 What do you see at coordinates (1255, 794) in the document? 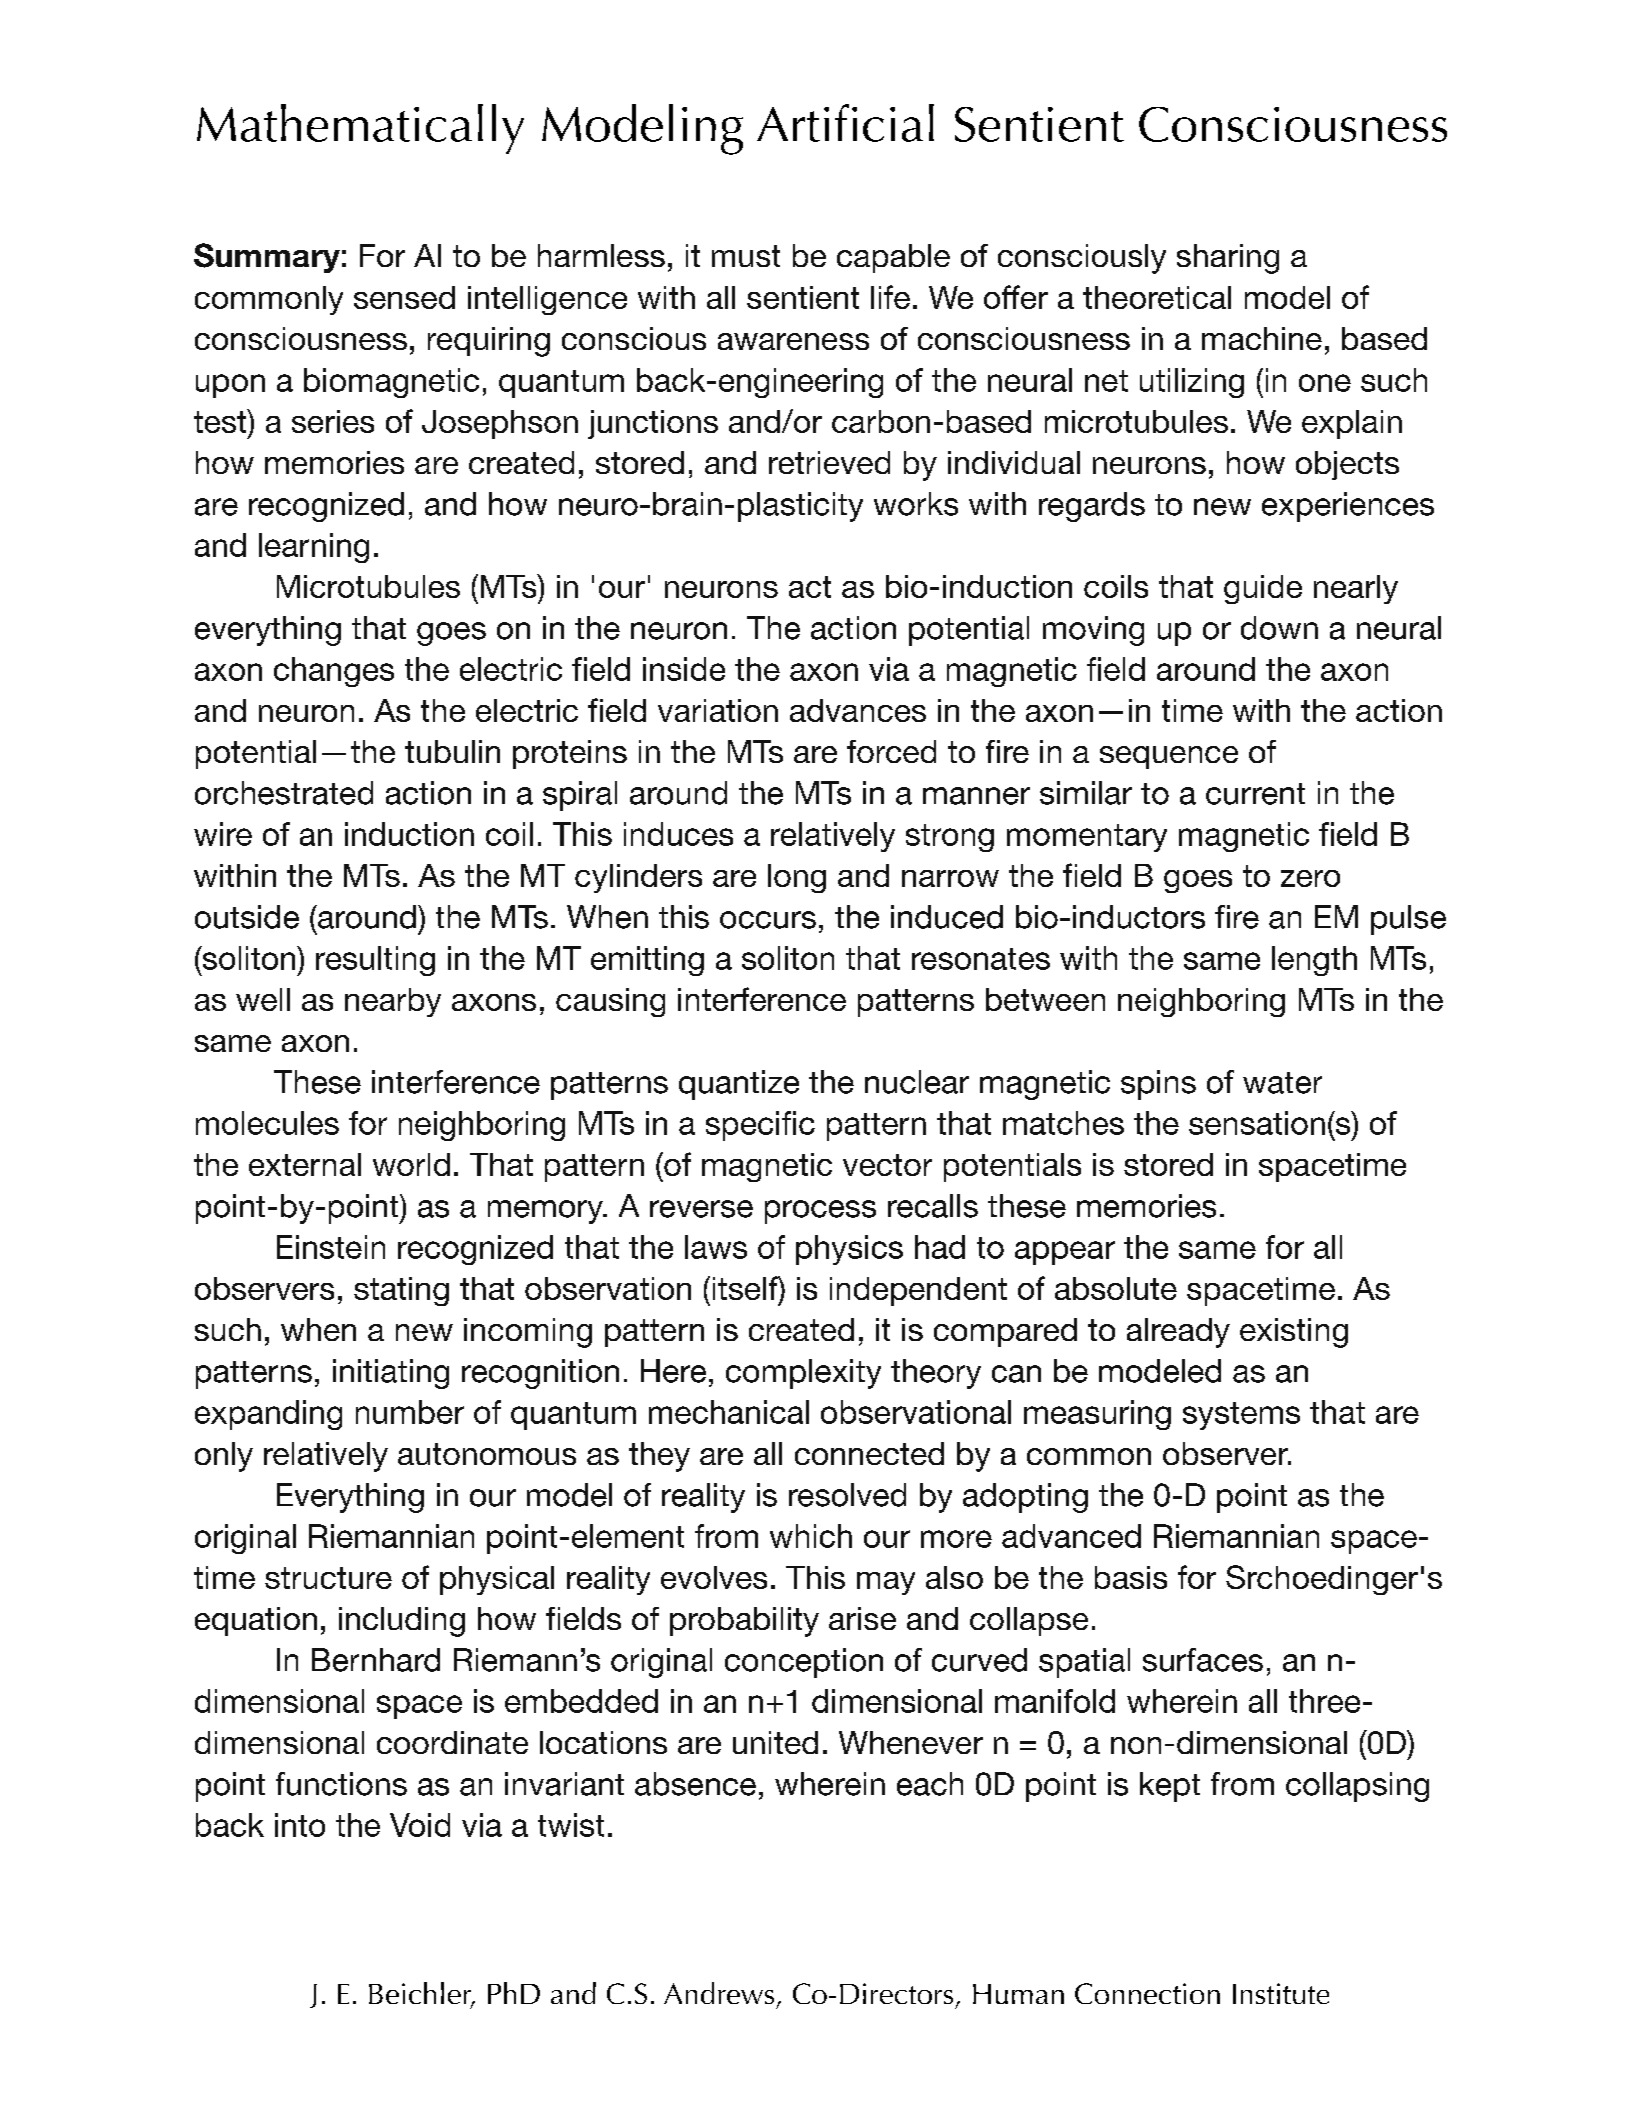
I see `current` at bounding box center [1255, 794].
